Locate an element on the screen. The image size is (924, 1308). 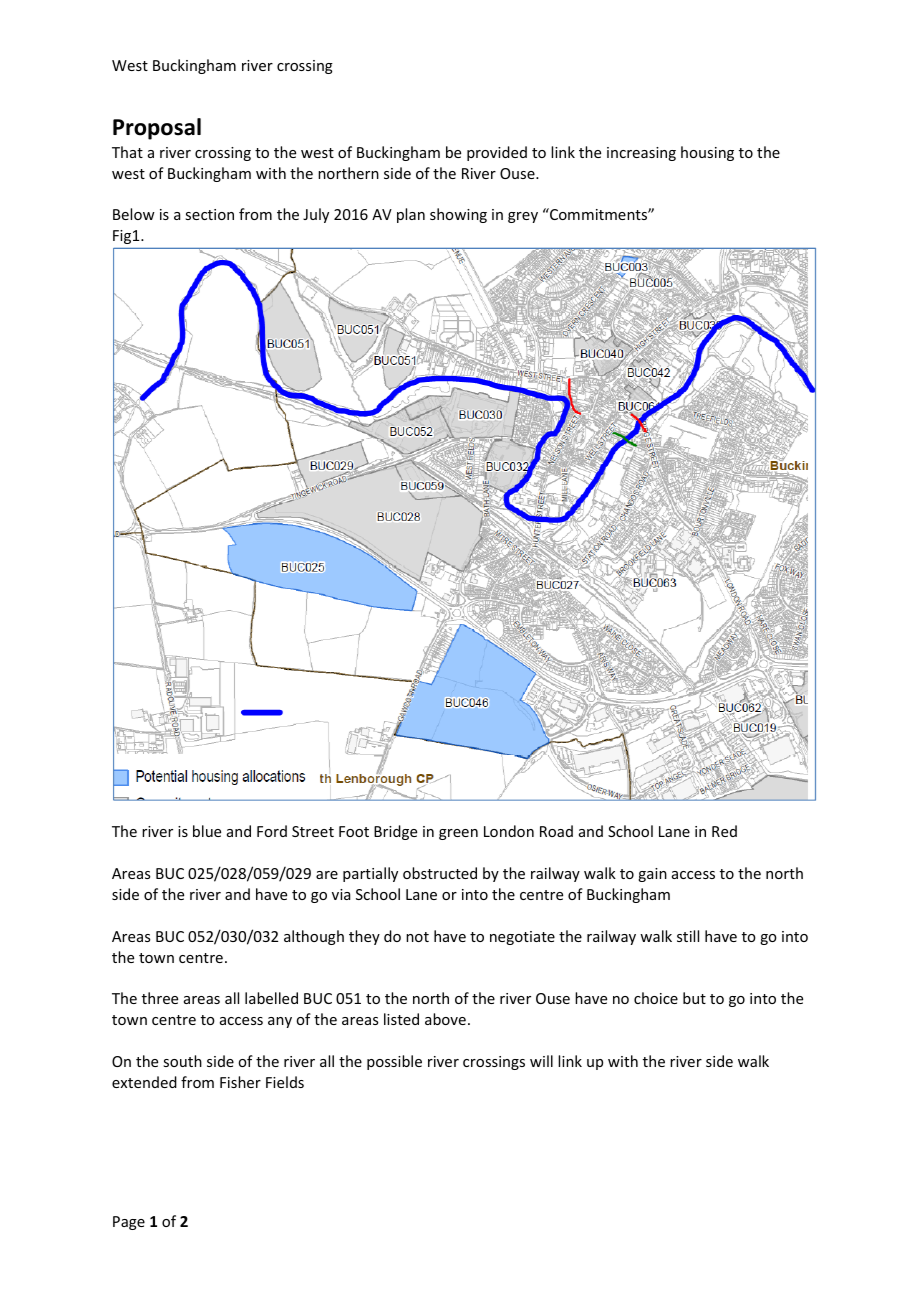
Page is located at coordinates (129, 1223).
